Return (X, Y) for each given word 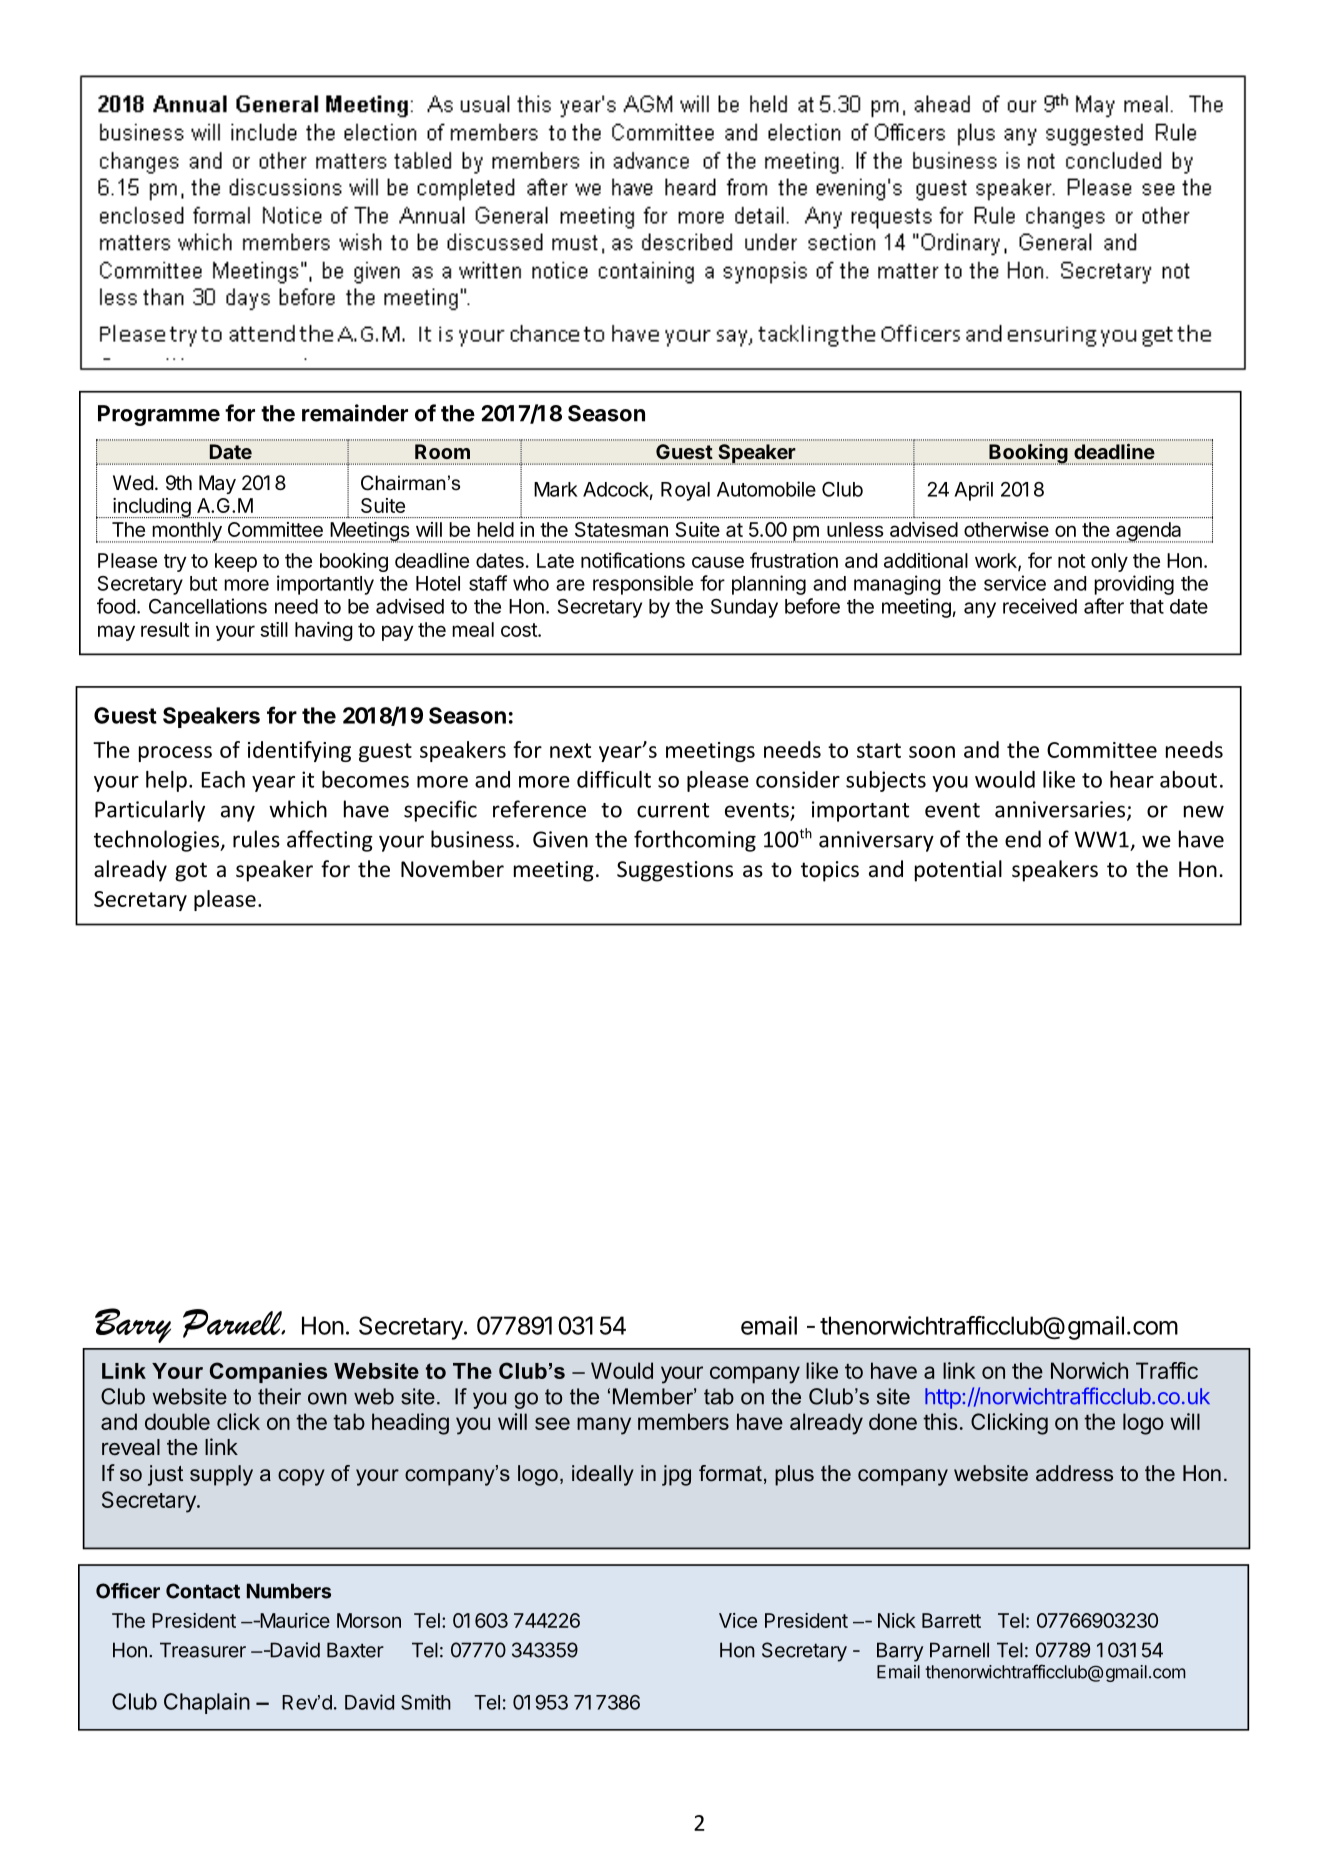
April (973, 491)
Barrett (951, 1620)
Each (223, 779)
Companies (268, 1372)
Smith (426, 1702)
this (940, 1421)
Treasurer (203, 1650)
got (191, 872)
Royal (685, 491)
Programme (159, 415)
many (604, 1426)
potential (958, 871)
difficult (614, 779)
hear (1132, 779)
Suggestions (675, 871)
